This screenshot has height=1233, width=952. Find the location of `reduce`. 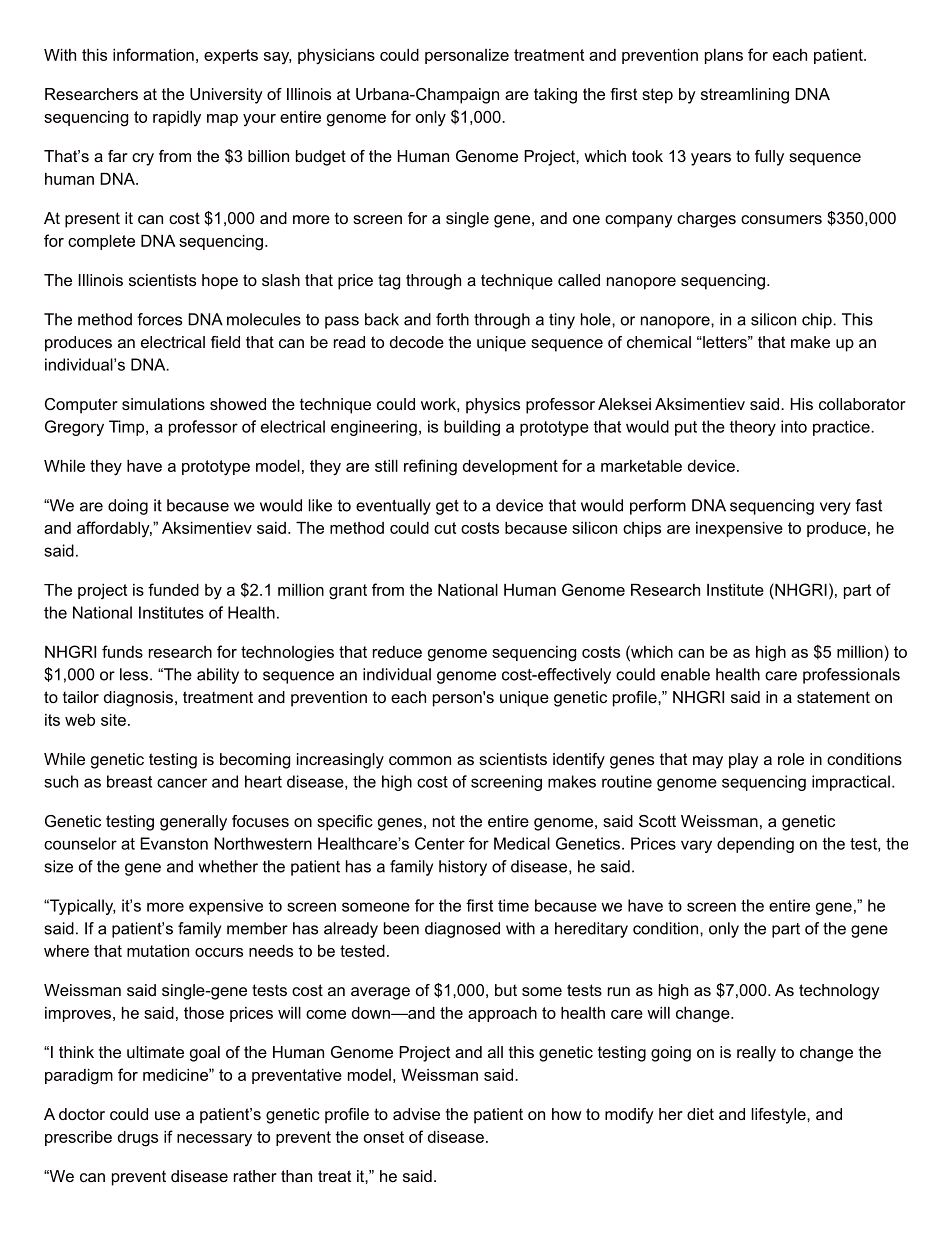

reduce is located at coordinates (397, 652).
